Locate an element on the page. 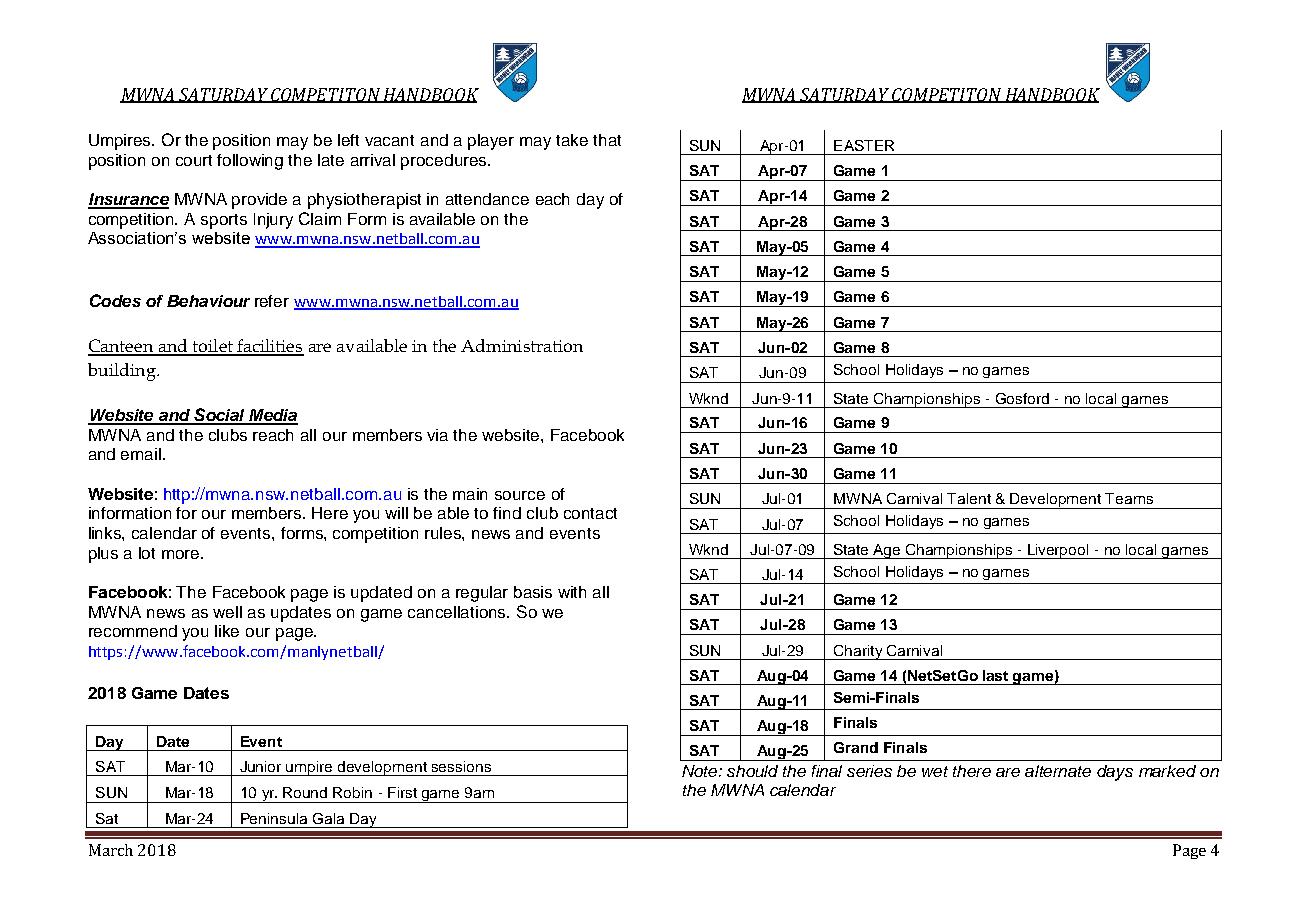 The image size is (1308, 924). following is located at coordinates (250, 162).
